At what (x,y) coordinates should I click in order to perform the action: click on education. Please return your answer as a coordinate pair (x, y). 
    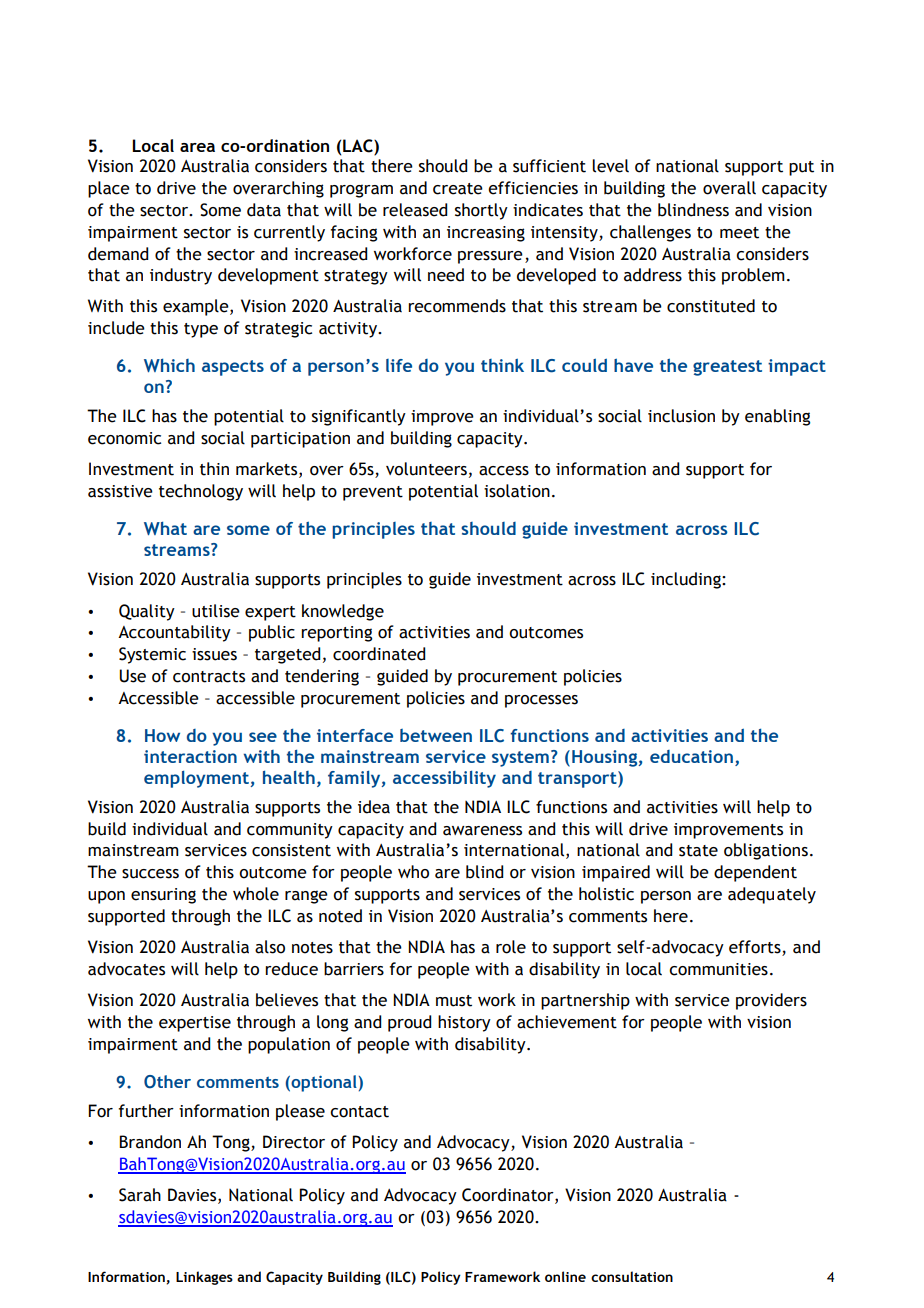
    Looking at the image, I should click on (691, 756).
